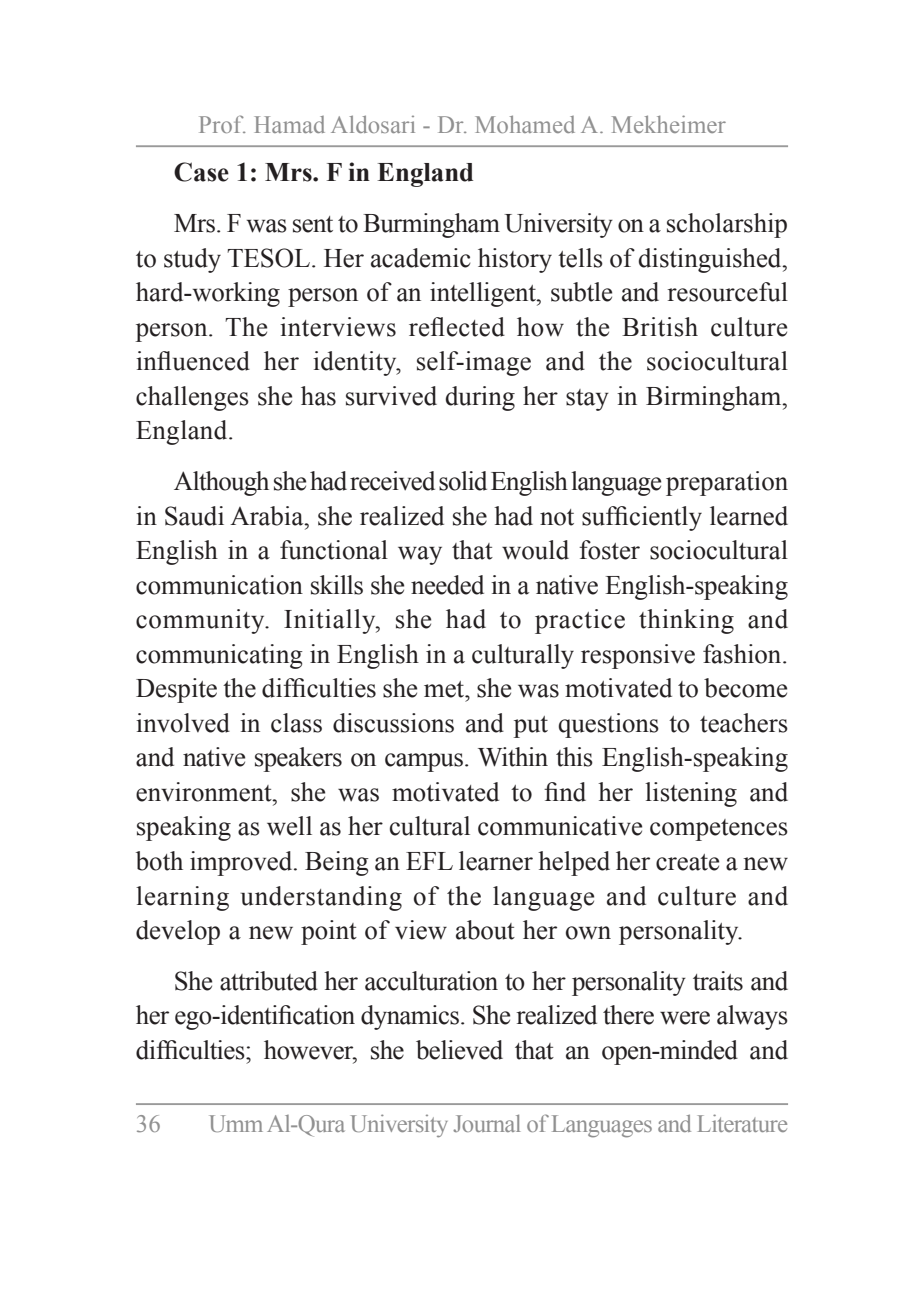 The height and width of the screenshot is (1305, 924). What do you see at coordinates (201, 172) in the screenshot?
I see `Case` at bounding box center [201, 172].
